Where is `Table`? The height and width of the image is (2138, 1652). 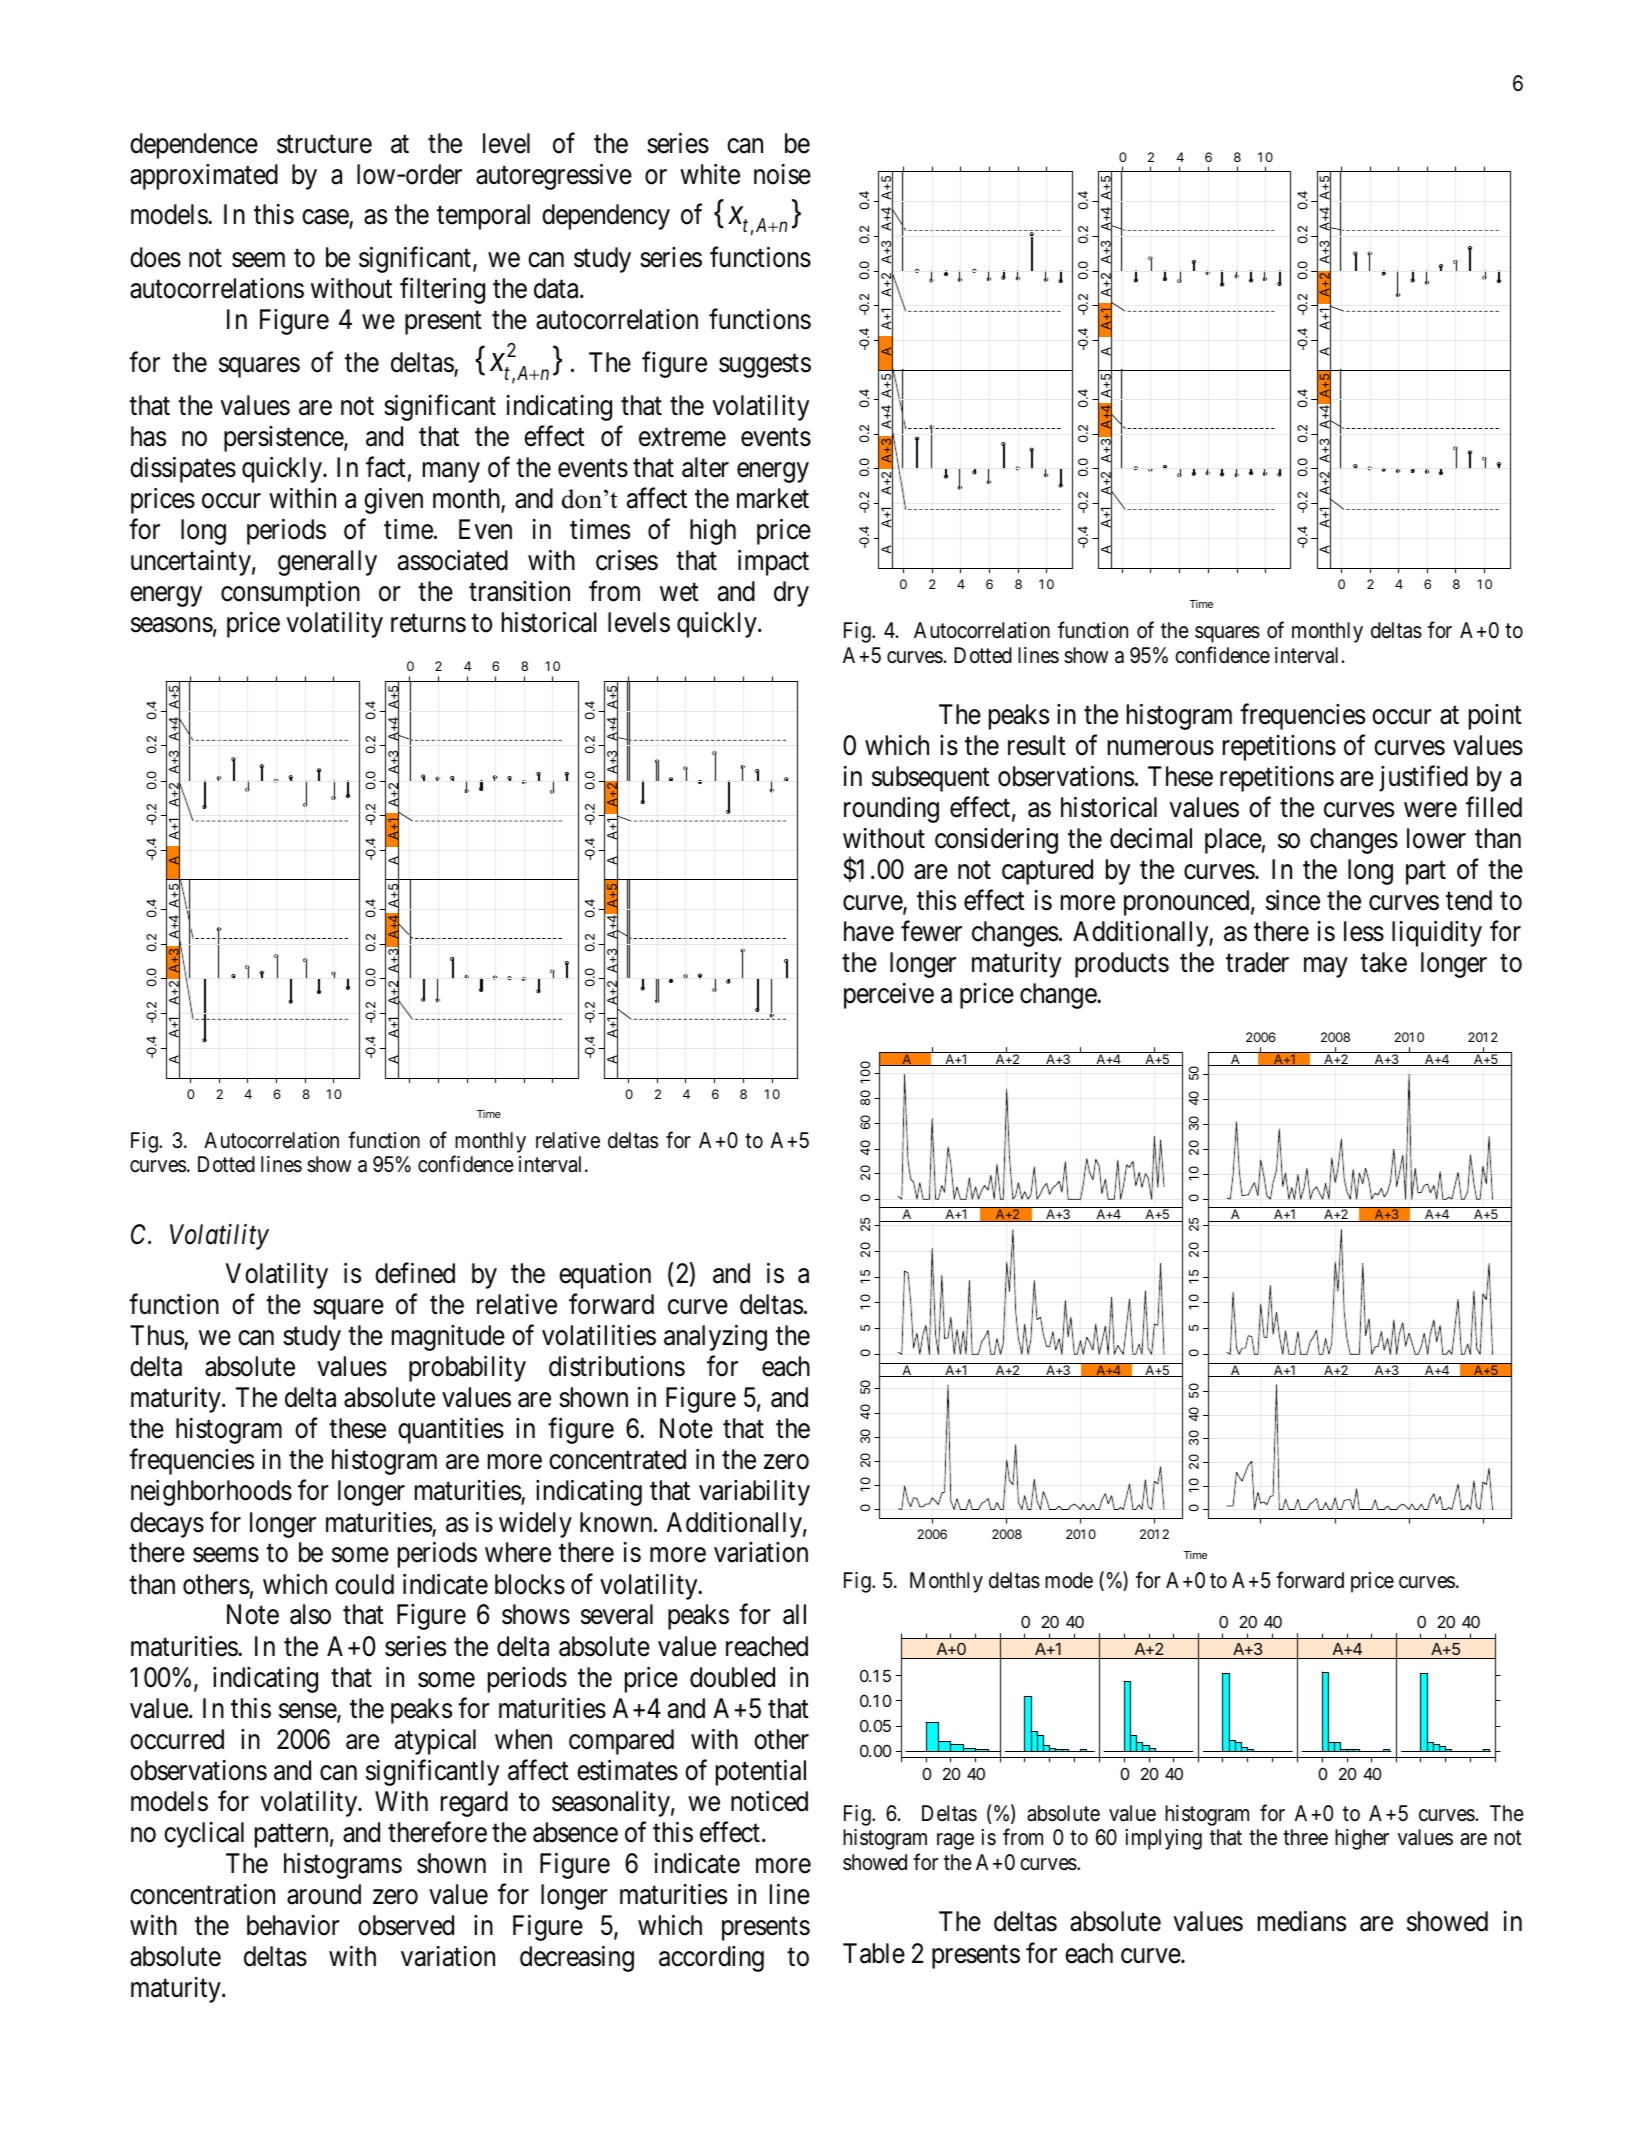
Table is located at coordinates (874, 1953).
